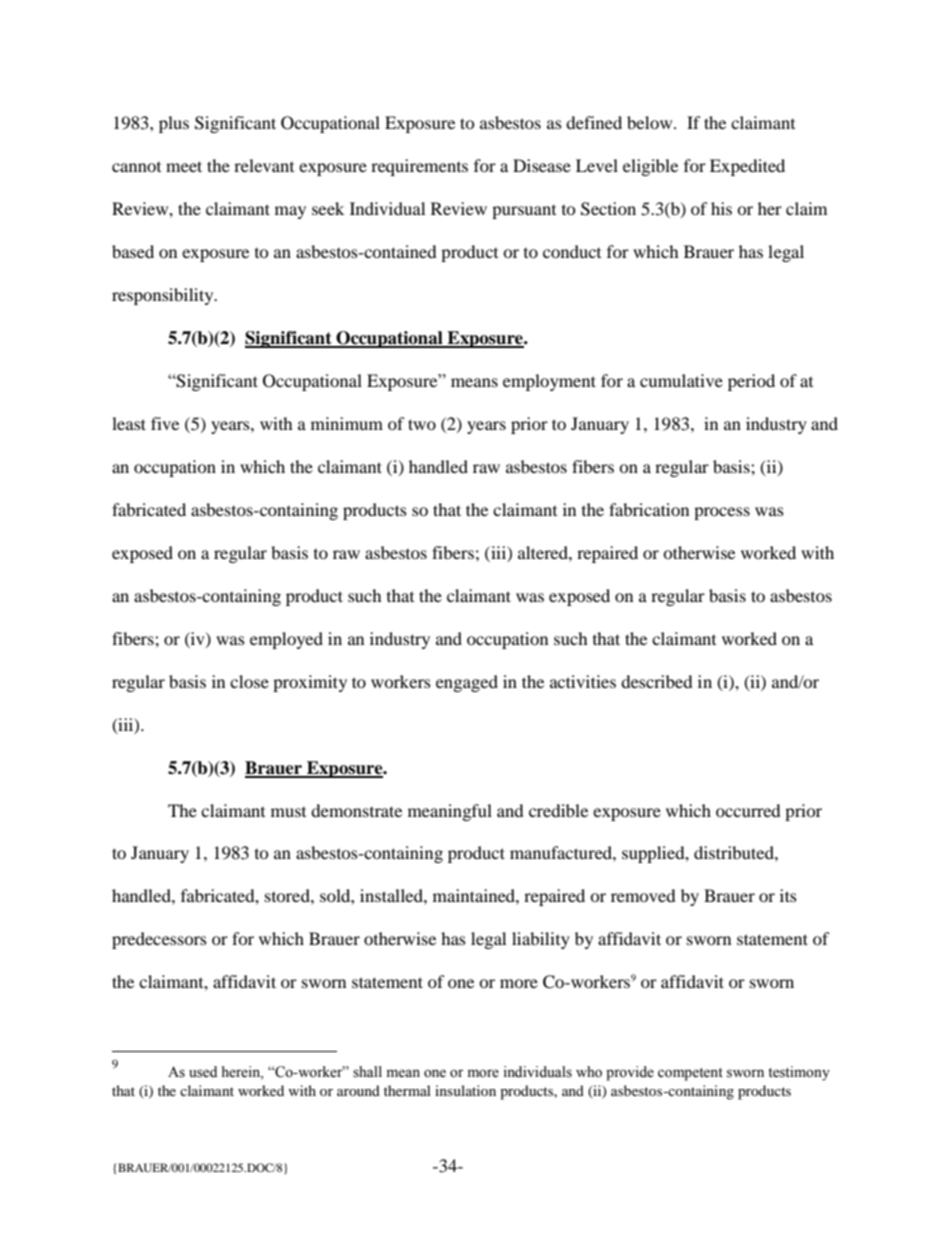 This document has height=1233, width=952. Describe the element at coordinates (690, 1074) in the document. I see `competent` at that location.
